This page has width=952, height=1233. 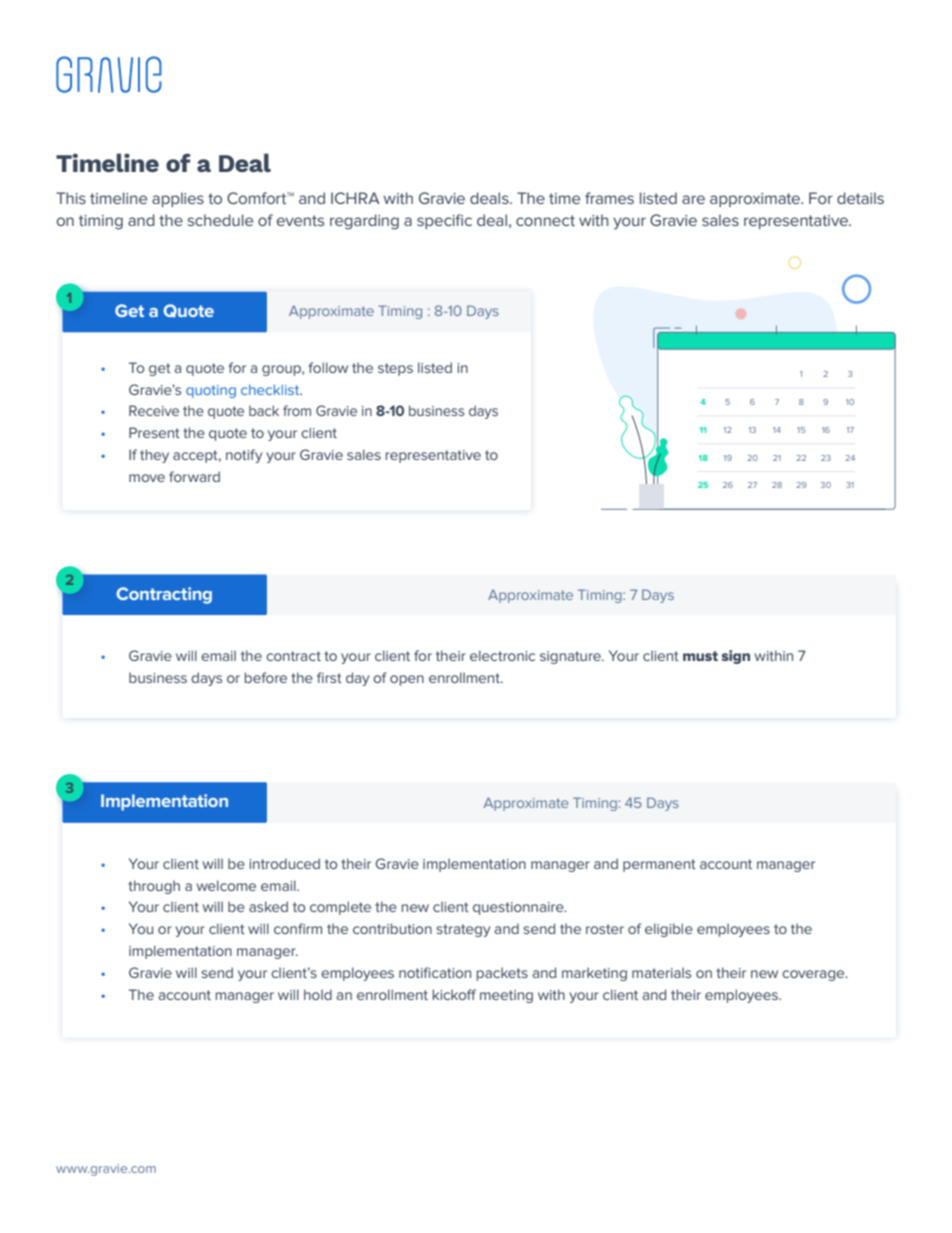 I want to click on steps, so click(x=395, y=369).
